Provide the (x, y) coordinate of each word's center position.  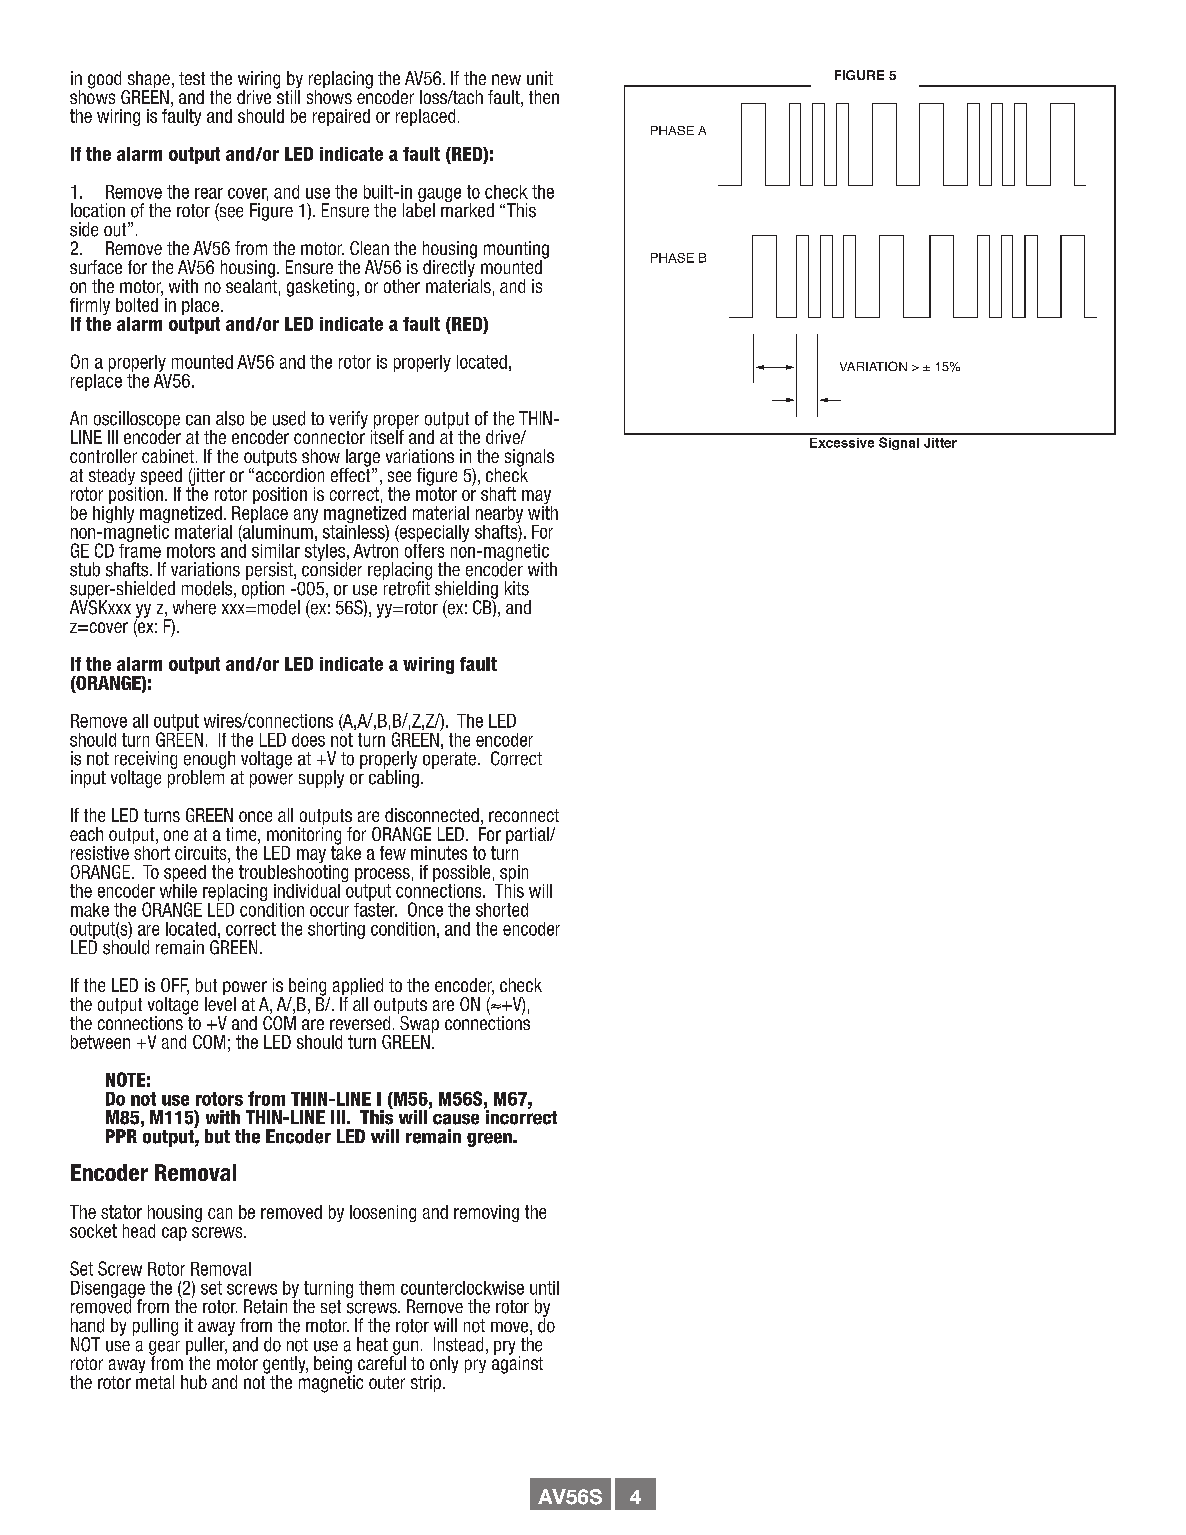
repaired (341, 117)
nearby (499, 516)
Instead (458, 1344)
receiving (146, 761)
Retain (265, 1306)
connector (329, 436)
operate (449, 760)
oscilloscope (135, 421)
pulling (155, 1327)
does (308, 740)
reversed (360, 1023)
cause (456, 1119)
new (506, 79)
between (100, 1042)
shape (147, 81)
